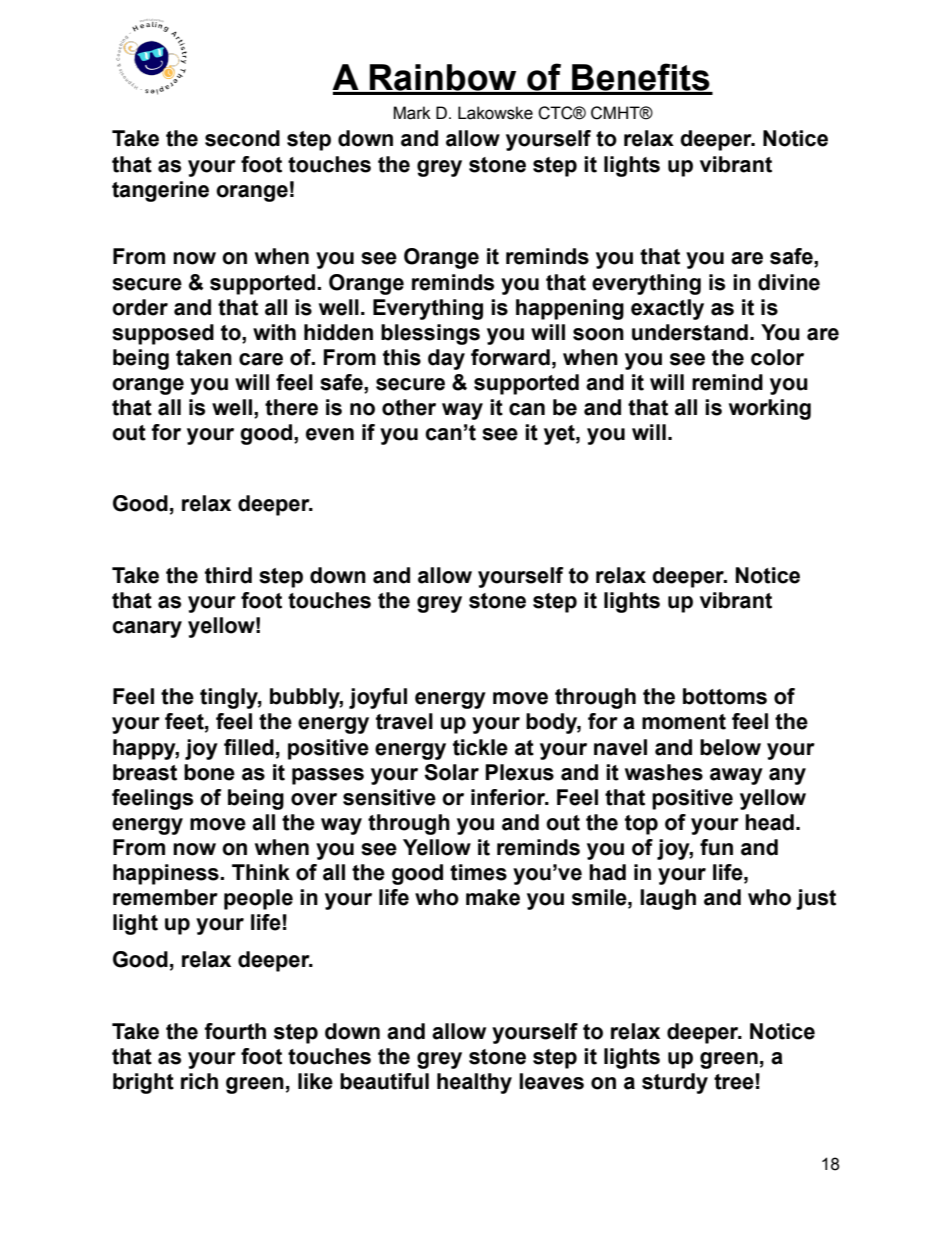  I want to click on Mark, so click(412, 113).
